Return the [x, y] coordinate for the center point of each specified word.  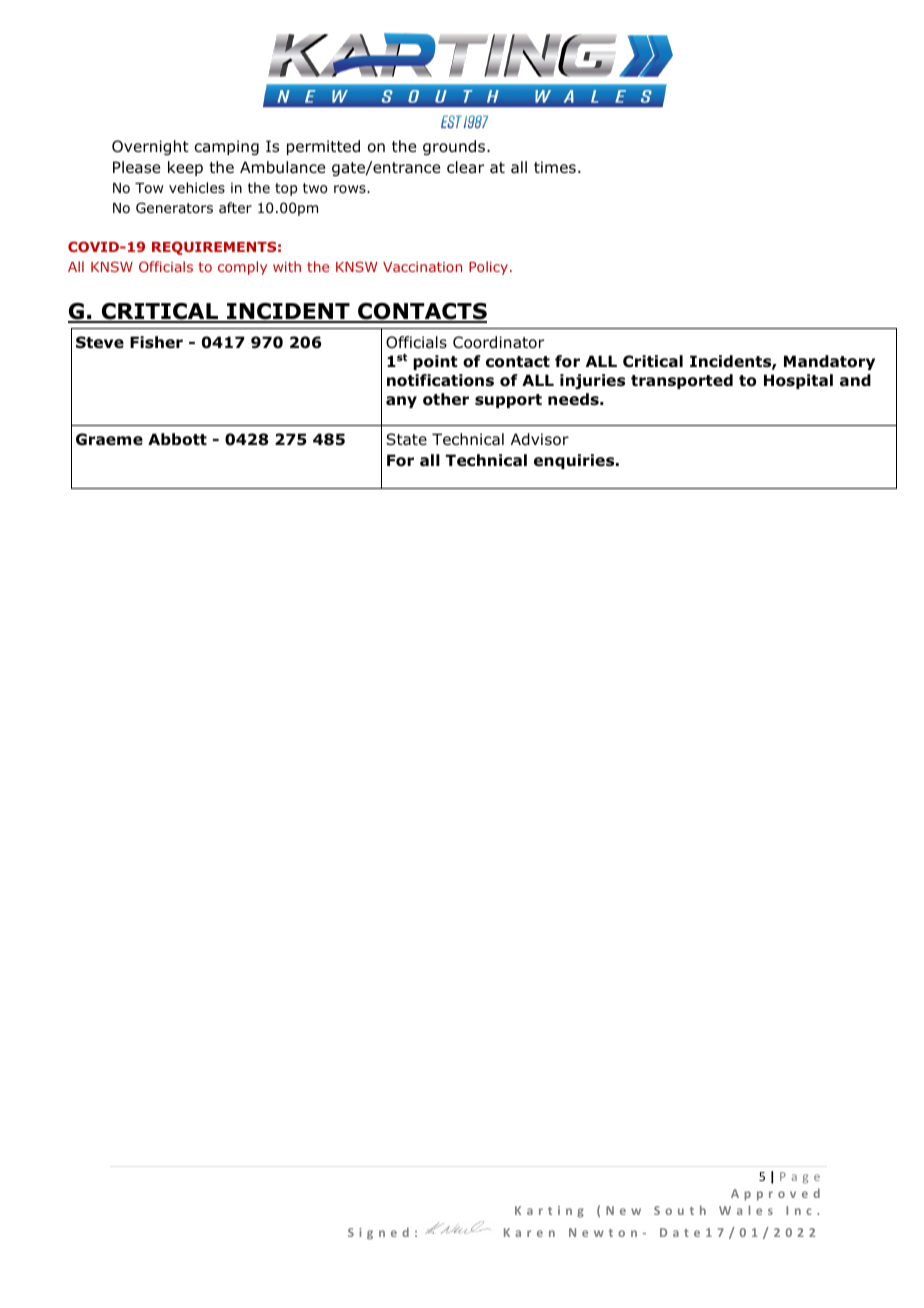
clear [465, 167]
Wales [746, 1210]
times [555, 167]
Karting [549, 1212]
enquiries [575, 461]
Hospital [798, 381]
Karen [529, 1232]
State [406, 439]
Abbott [177, 439]
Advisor [540, 439]
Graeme [109, 439]
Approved [775, 1194]
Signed [378, 1233]
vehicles [197, 187]
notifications [440, 380]
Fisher [156, 342]
